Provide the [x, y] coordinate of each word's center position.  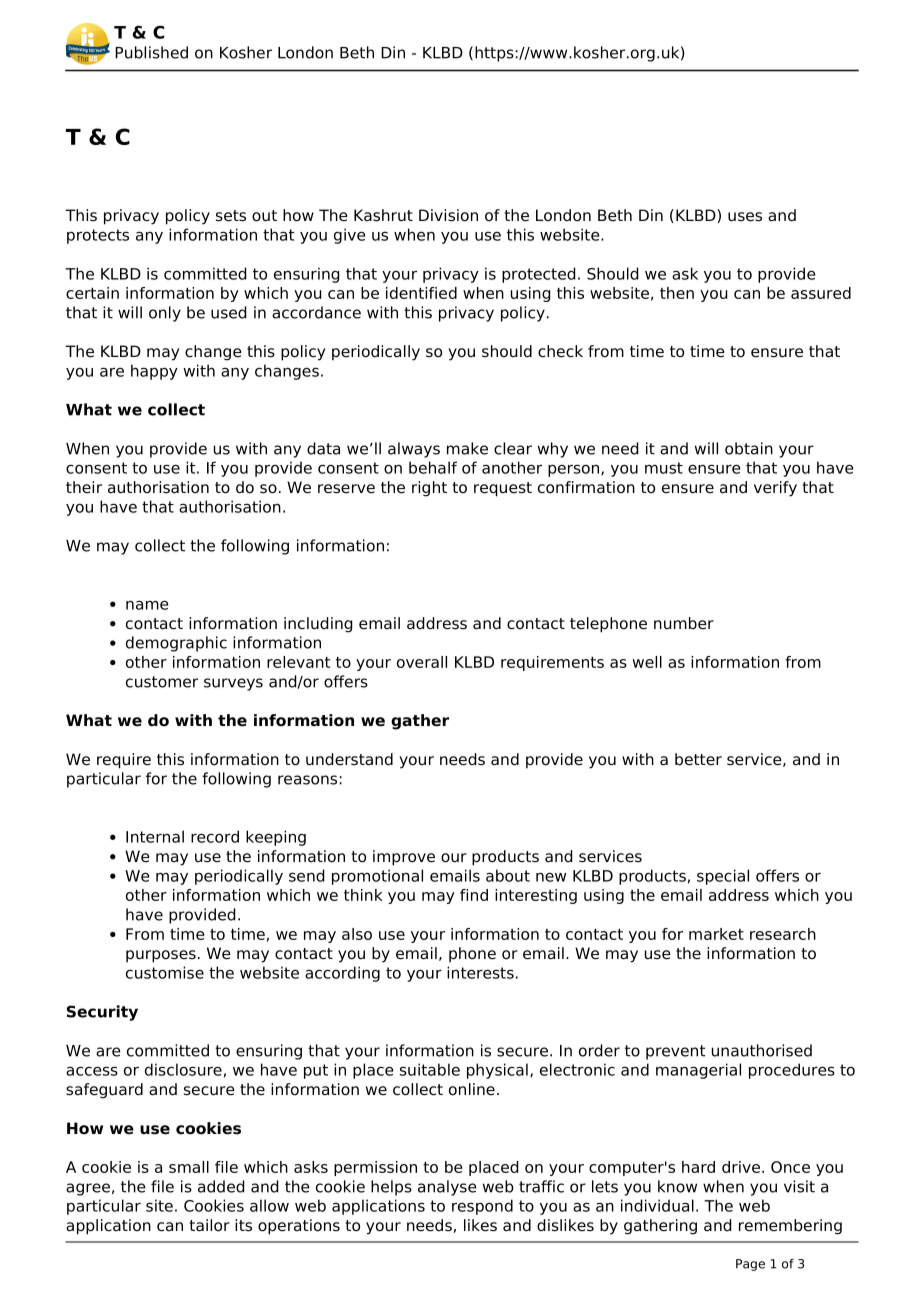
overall [422, 662]
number [684, 623]
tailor [209, 1225]
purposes [161, 956]
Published [151, 52]
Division [448, 215]
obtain [749, 448]
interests [480, 972]
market [716, 934]
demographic [176, 644]
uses [745, 217]
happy [154, 372]
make [467, 448]
